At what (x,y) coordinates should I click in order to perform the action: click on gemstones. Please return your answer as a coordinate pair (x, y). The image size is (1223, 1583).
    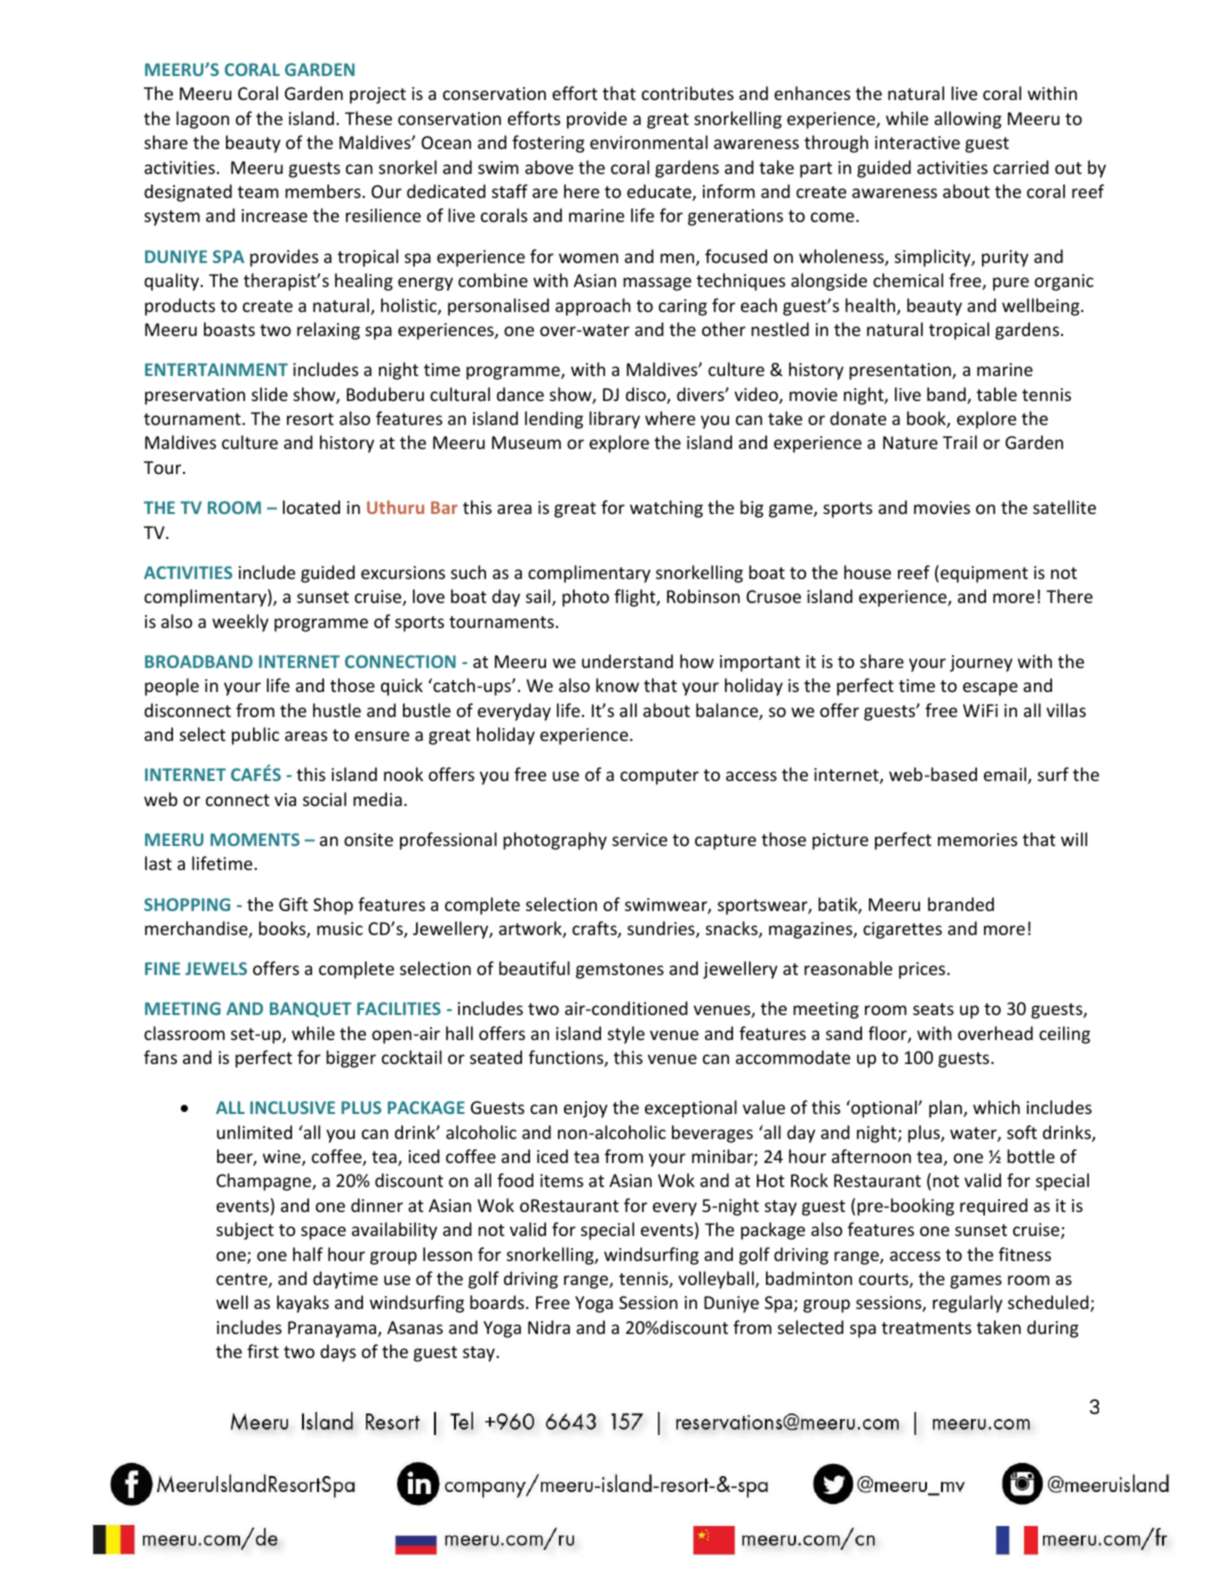
    Looking at the image, I should click on (620, 971).
